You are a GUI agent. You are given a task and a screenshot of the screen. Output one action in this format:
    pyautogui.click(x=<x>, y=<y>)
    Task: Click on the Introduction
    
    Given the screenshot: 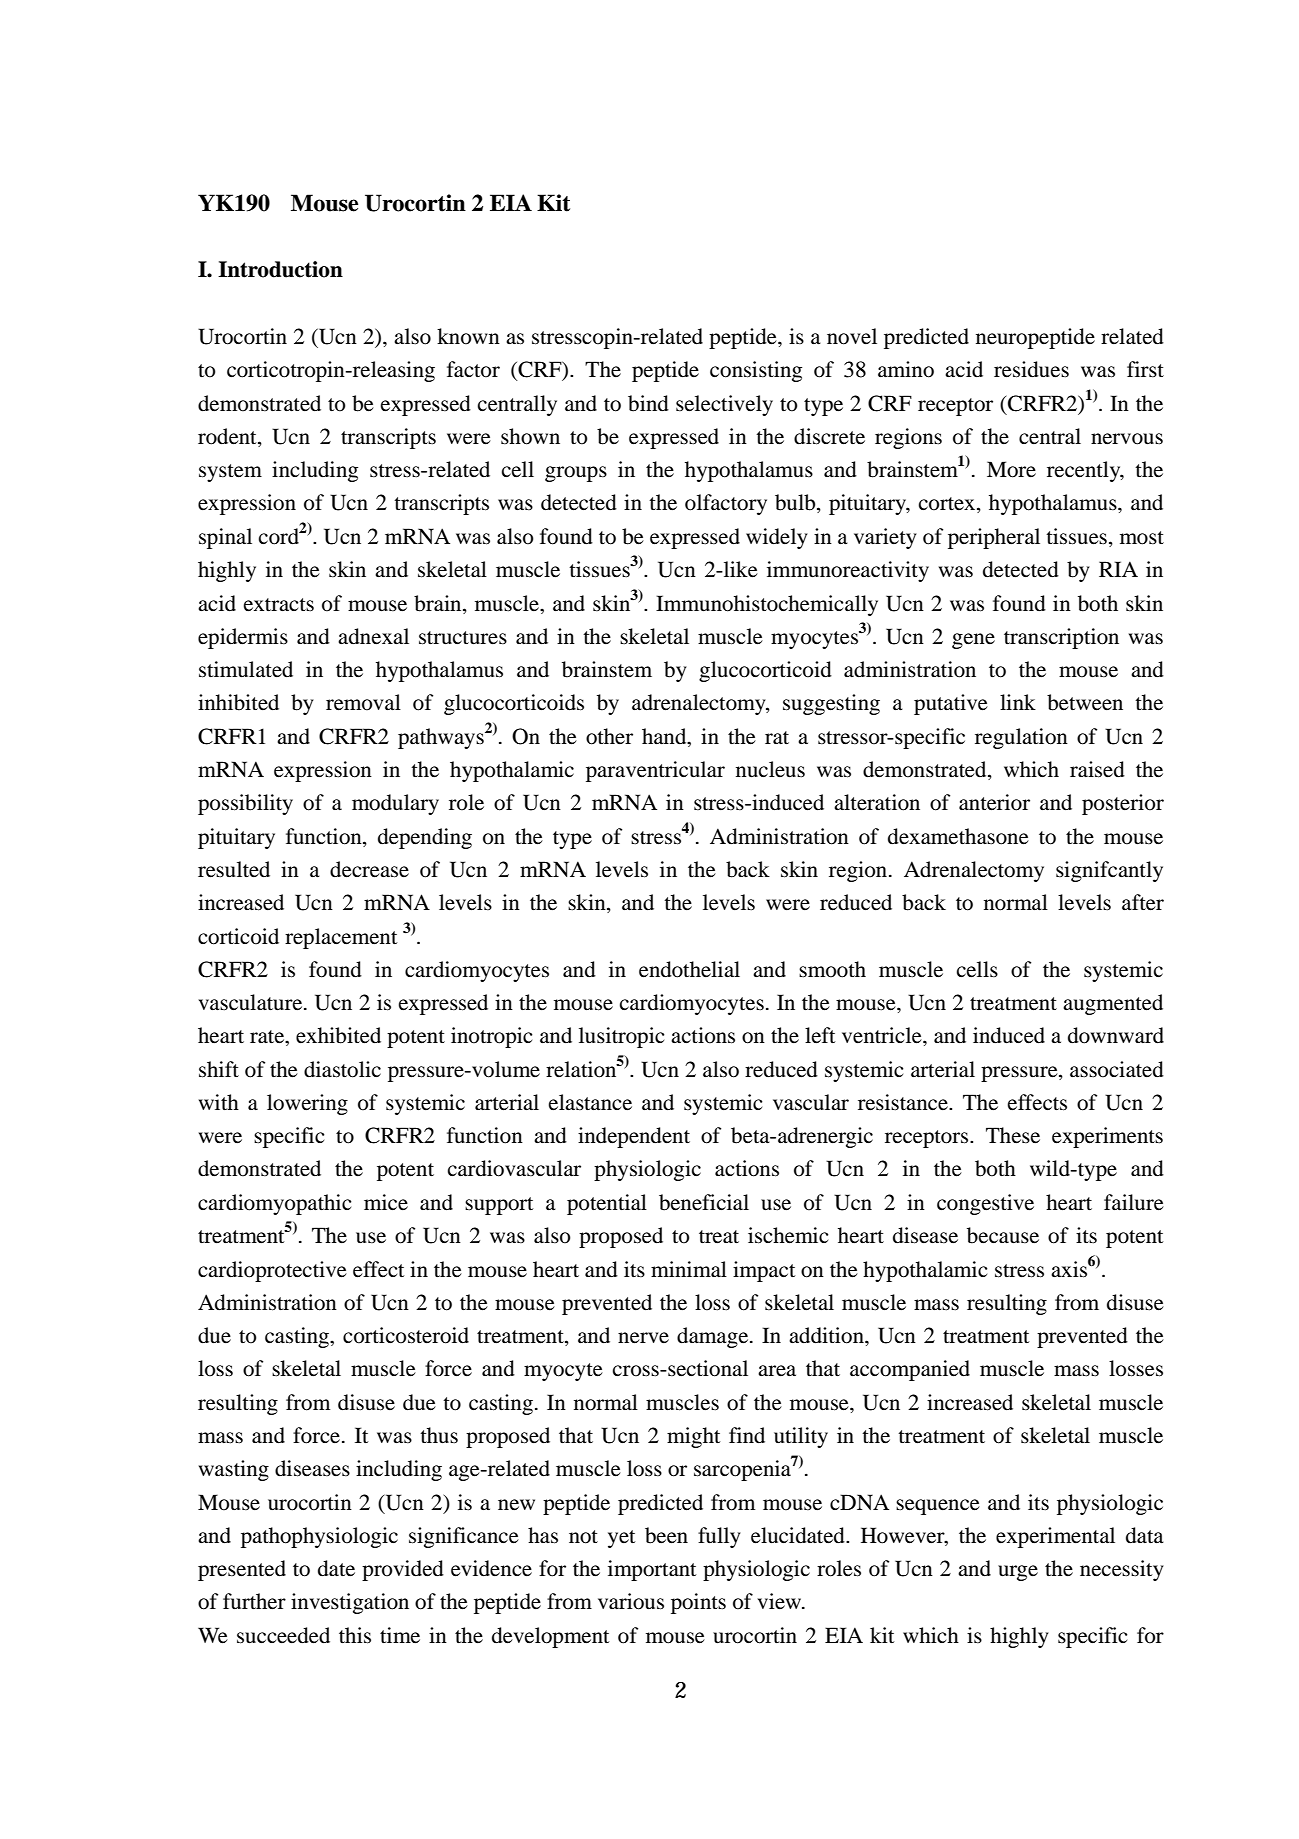 What is the action you would take?
    pyautogui.click(x=280, y=269)
